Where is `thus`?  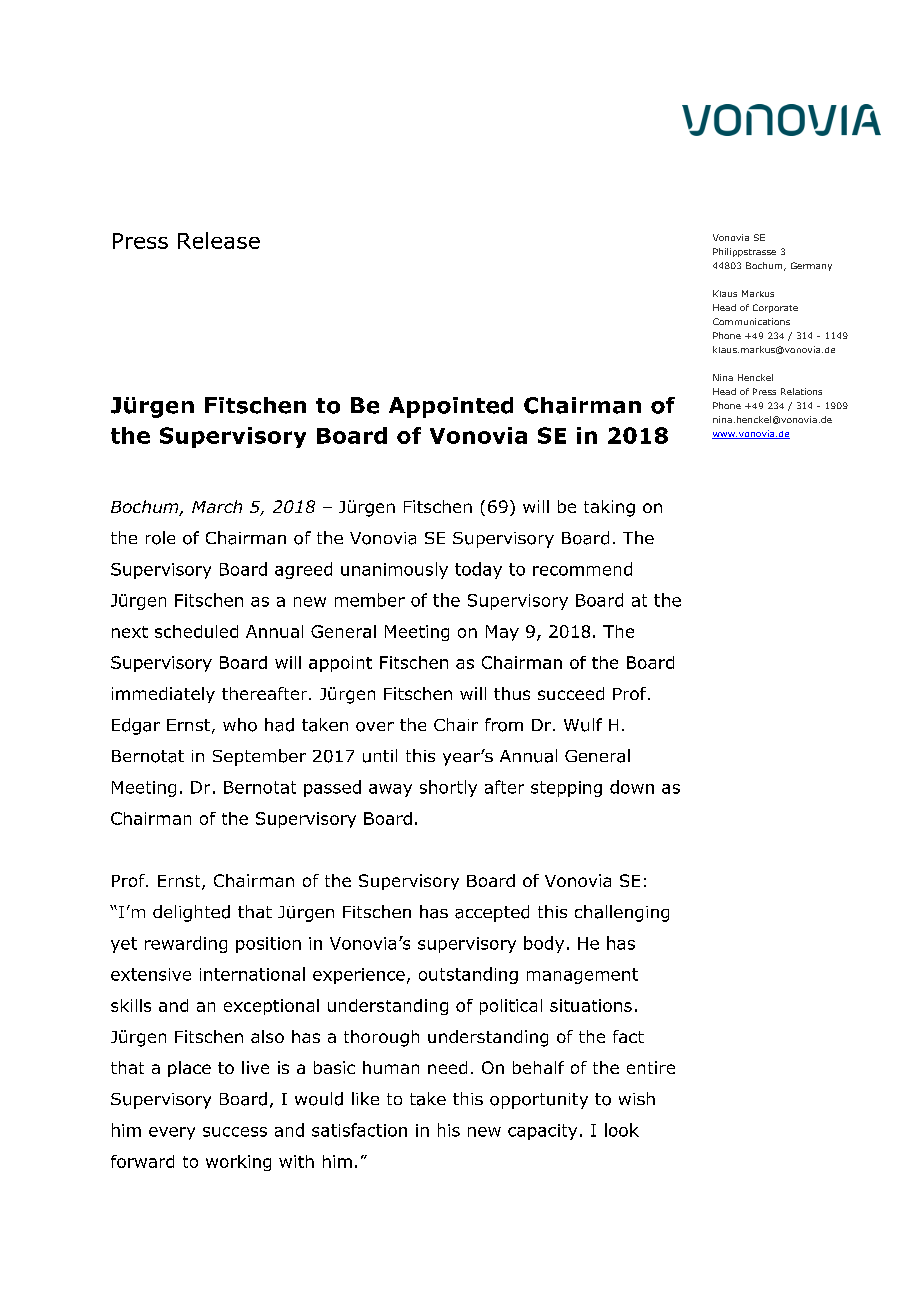
thus is located at coordinates (512, 693).
